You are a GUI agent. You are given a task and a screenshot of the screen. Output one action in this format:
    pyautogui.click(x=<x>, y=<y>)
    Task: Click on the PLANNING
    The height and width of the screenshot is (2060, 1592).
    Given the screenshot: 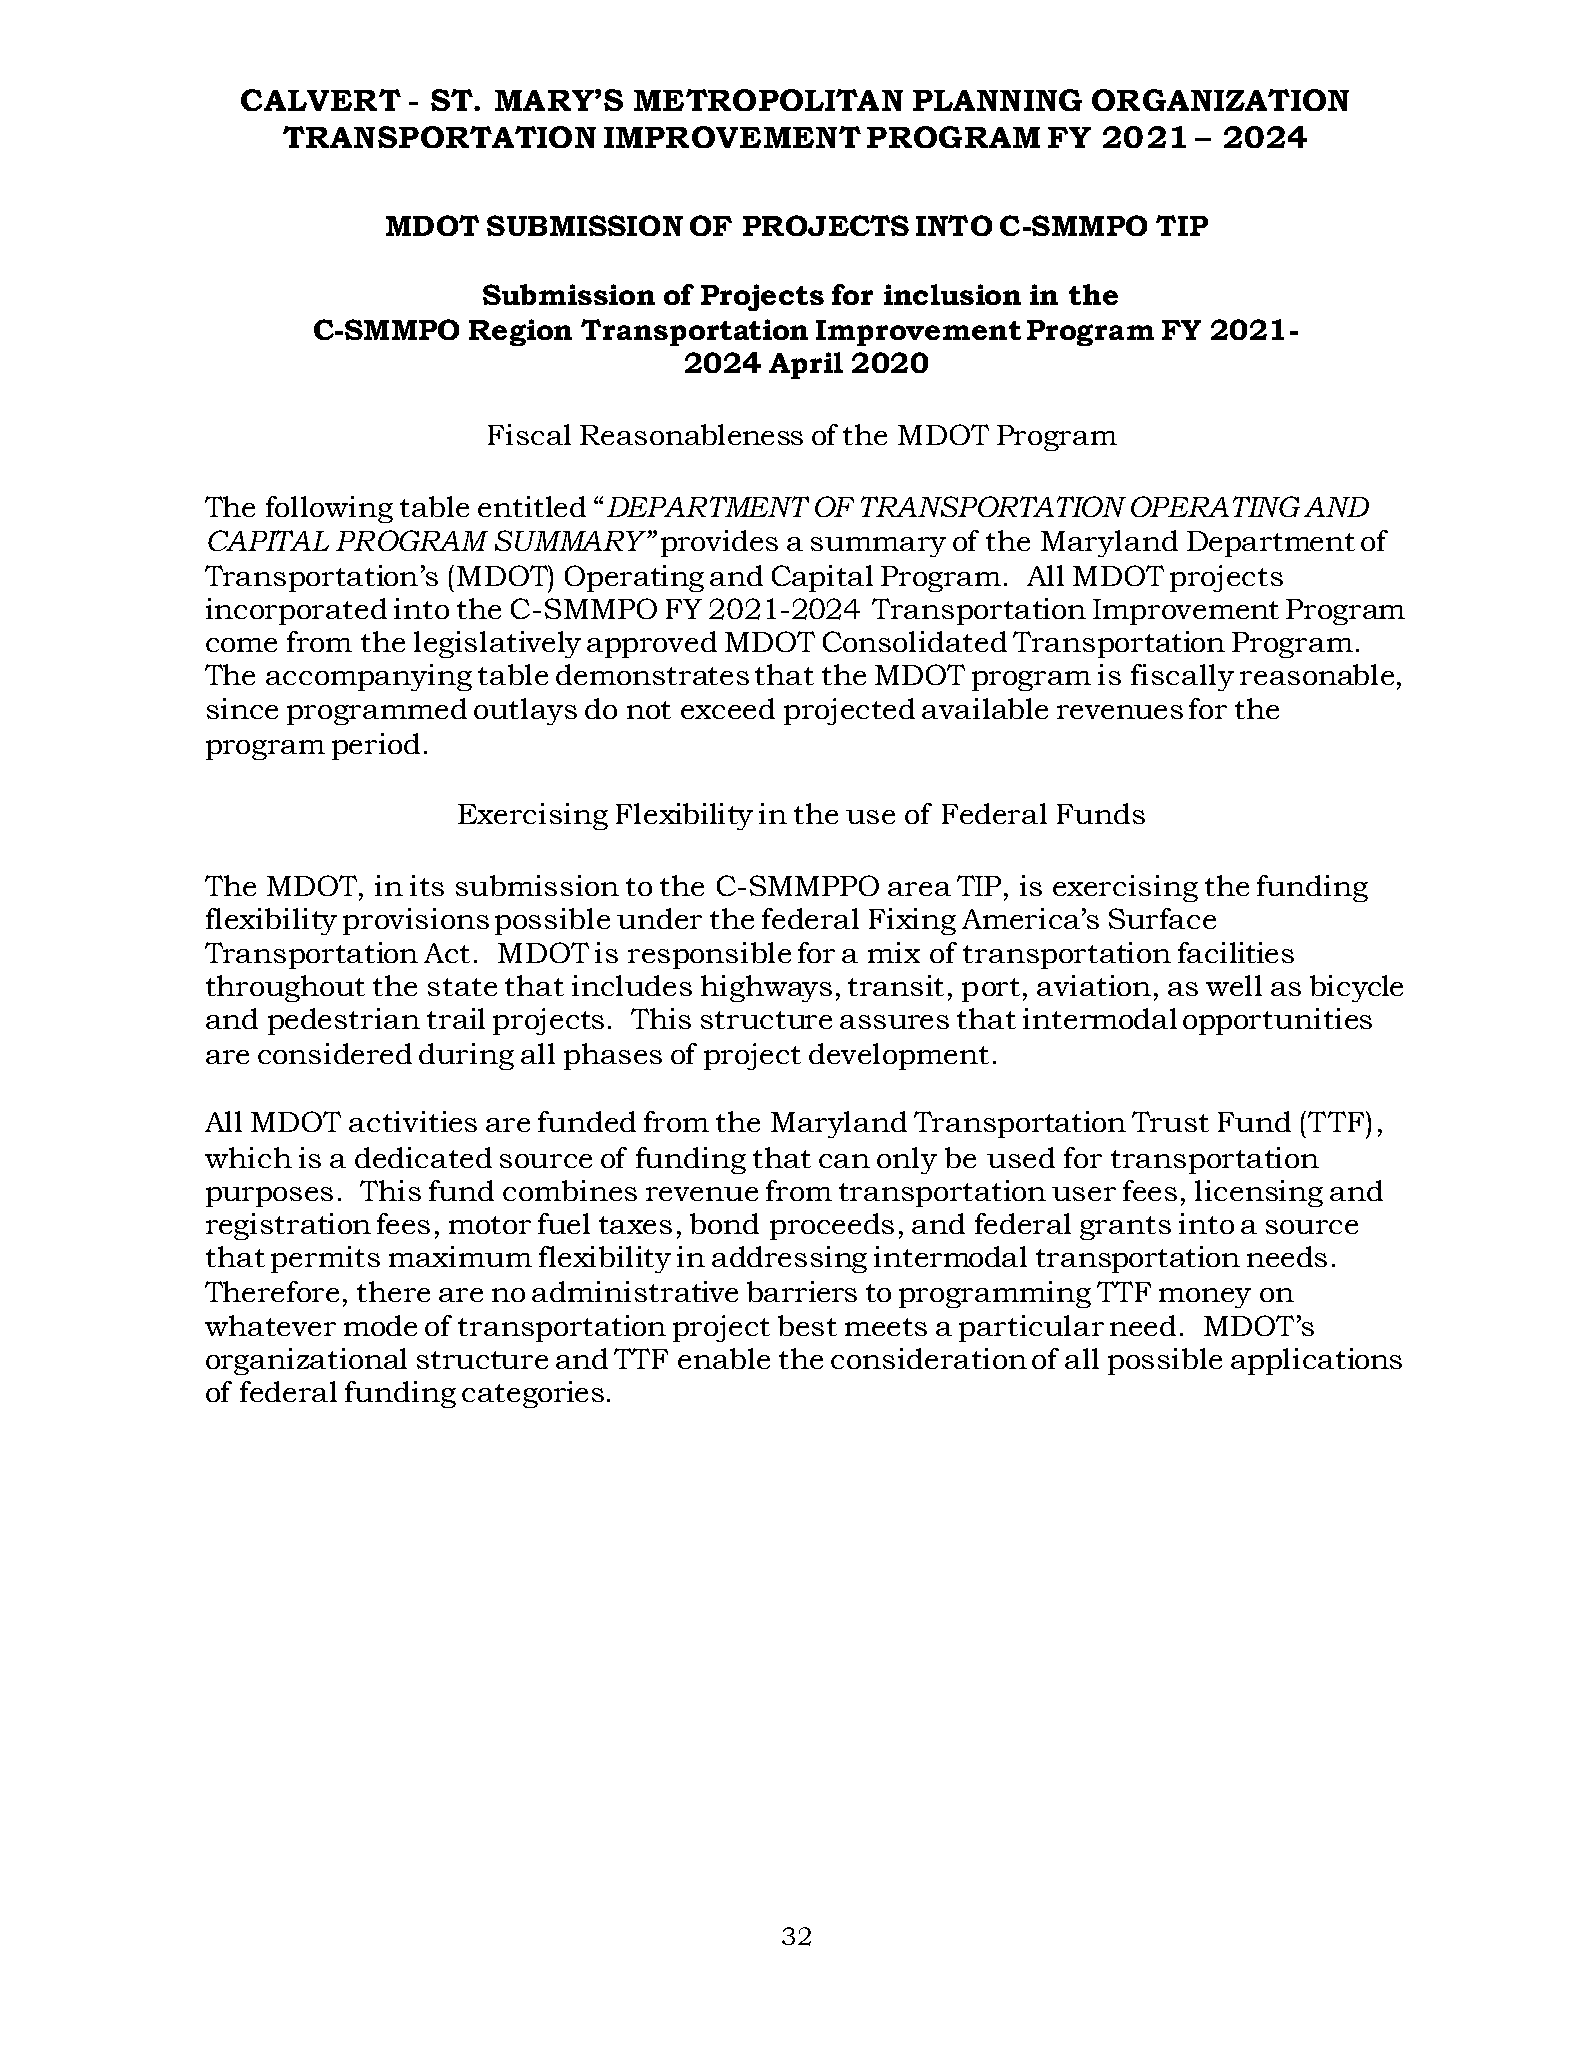 What is the action you would take?
    pyautogui.click(x=997, y=100)
